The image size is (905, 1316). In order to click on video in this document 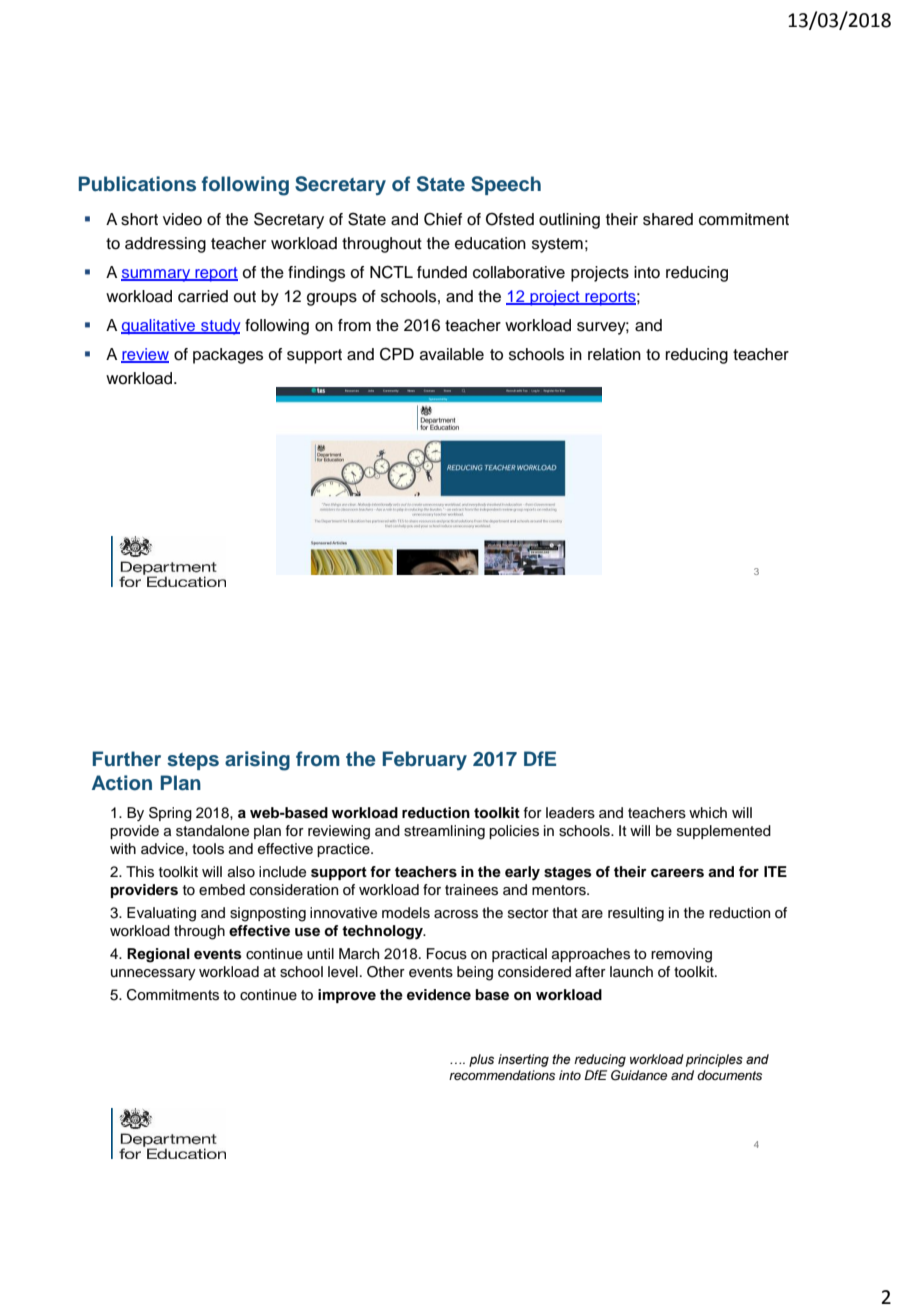, I will do `click(182, 219)`.
